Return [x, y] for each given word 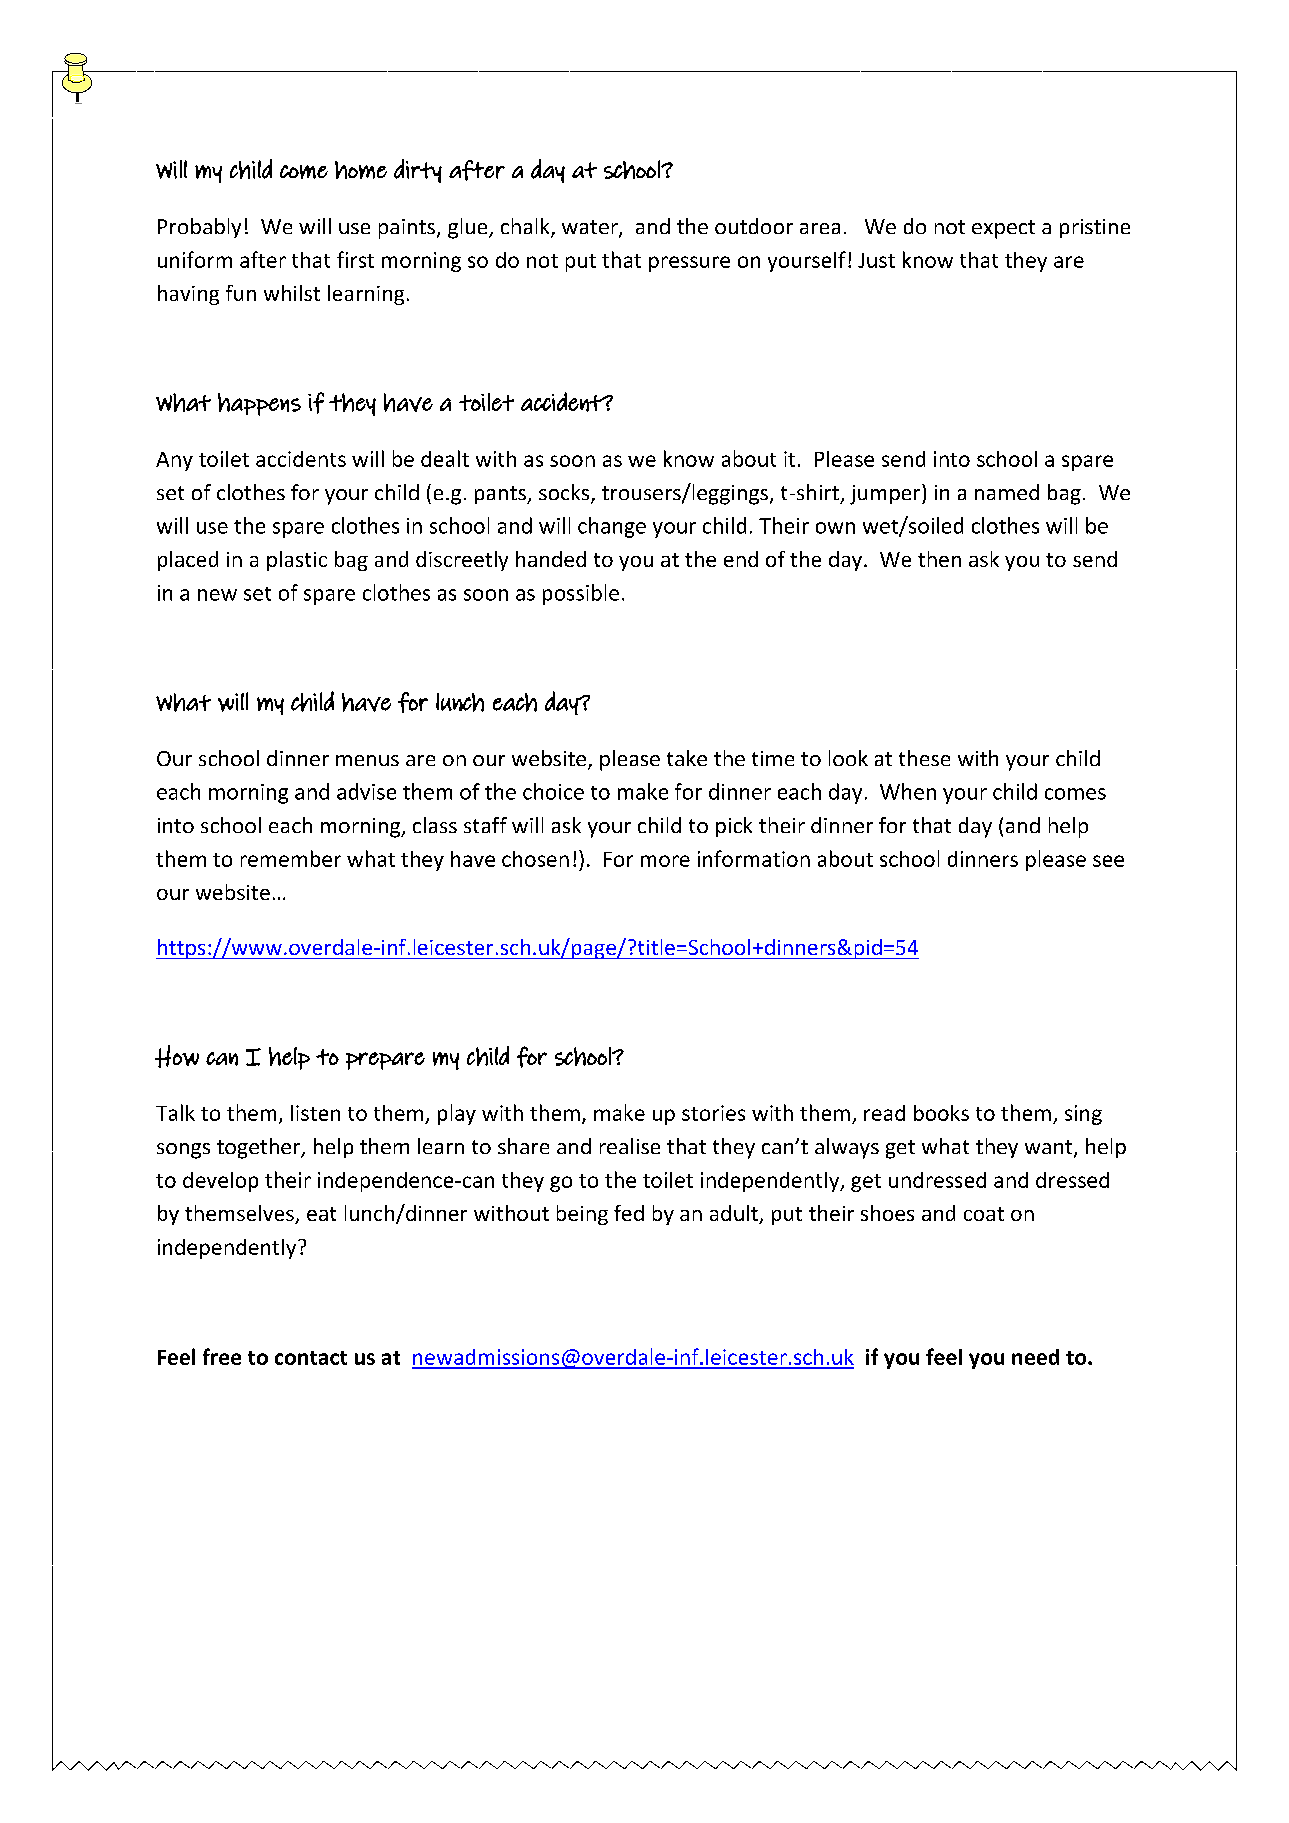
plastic [297, 561]
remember [291, 858]
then [939, 559]
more [665, 861]
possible [581, 594]
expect [1003, 229]
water [591, 228]
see [1108, 861]
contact [311, 1358]
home [361, 170]
